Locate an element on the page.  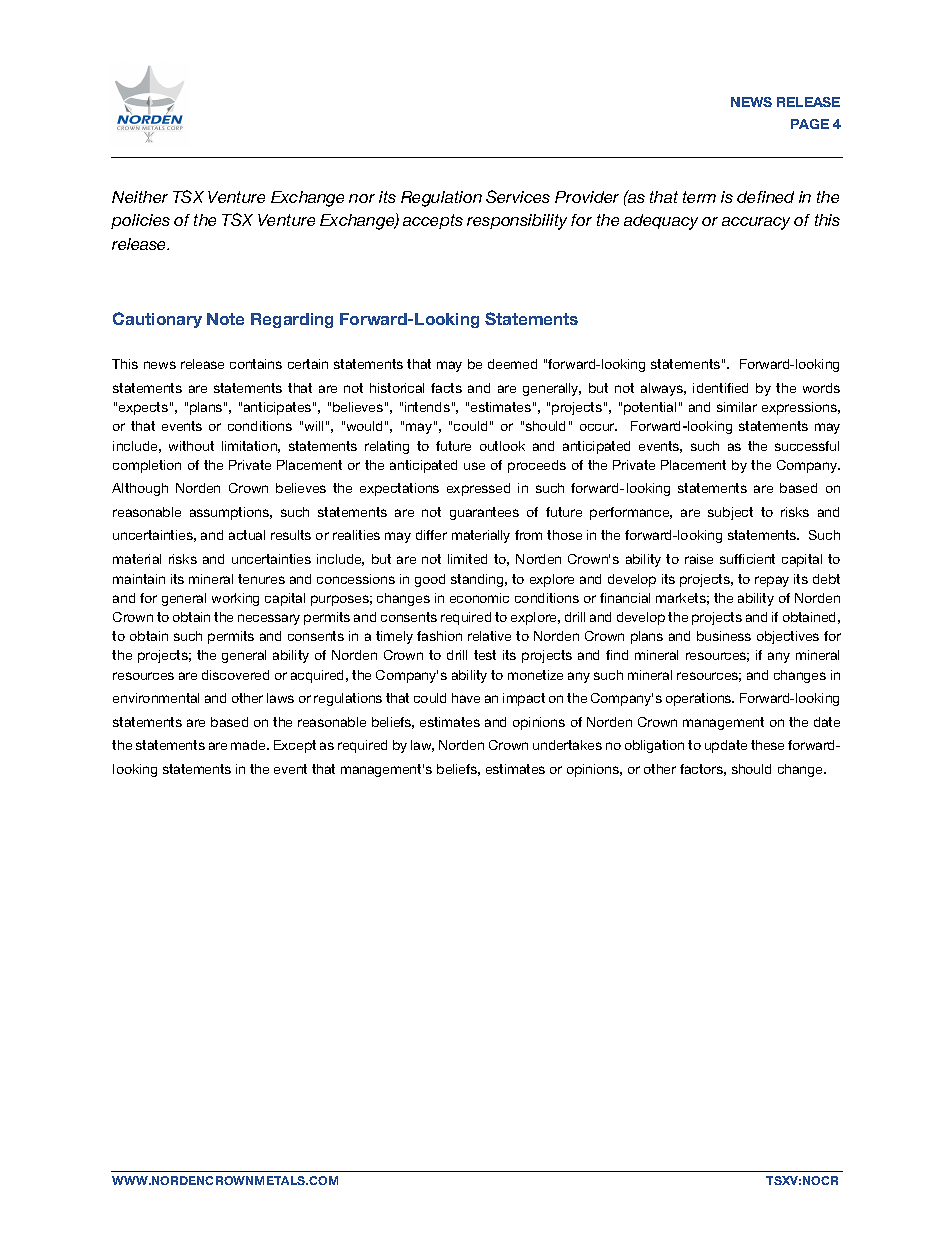
identified is located at coordinates (720, 388).
